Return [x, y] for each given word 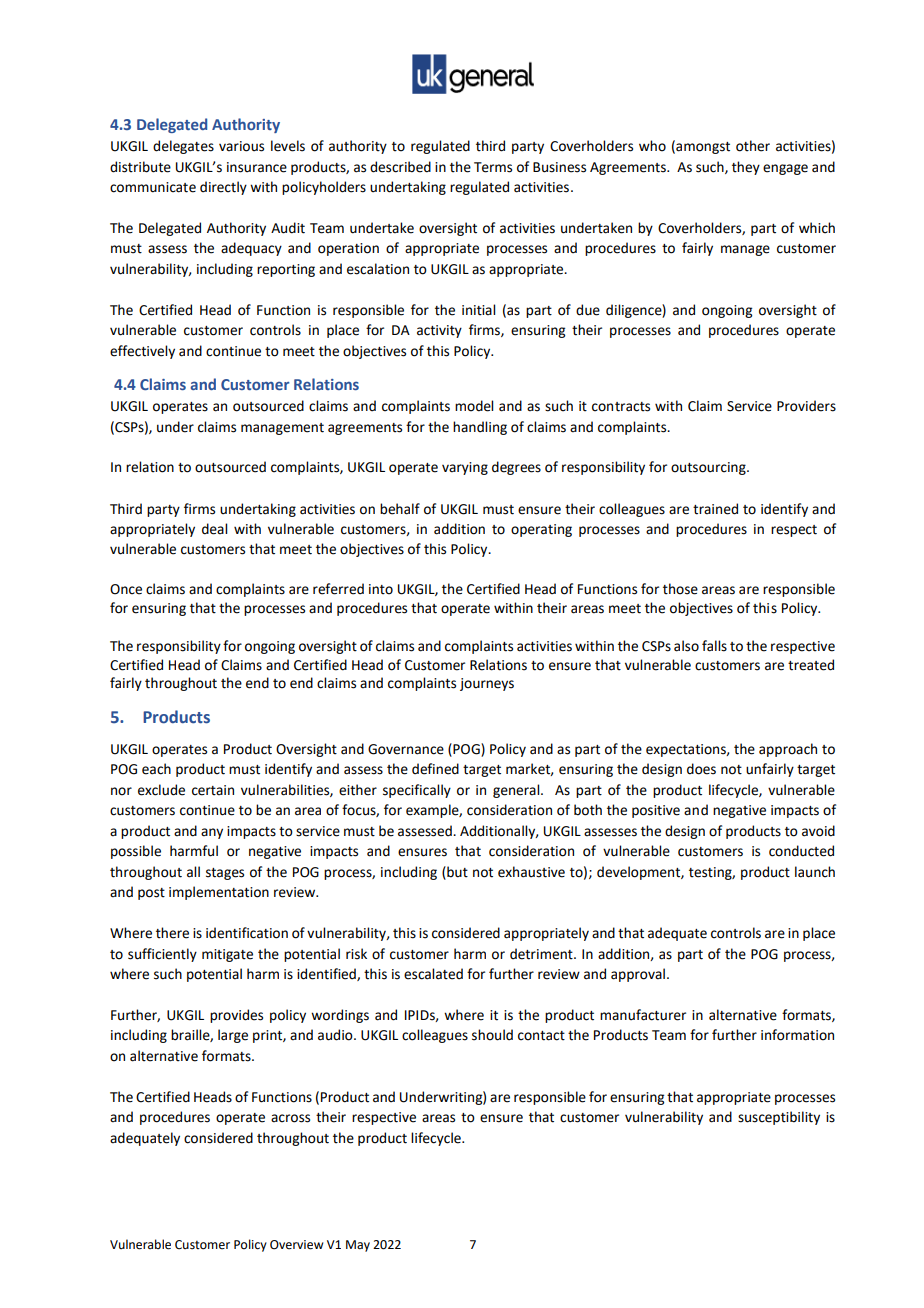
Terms [493, 167]
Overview [296, 1245]
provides [236, 1016]
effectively [142, 352]
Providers [806, 406]
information [797, 1035]
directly [223, 188]
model [474, 406]
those [680, 589]
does [701, 769]
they [746, 168]
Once [126, 589]
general [517, 791]
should [492, 1035]
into [381, 589]
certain [213, 790]
